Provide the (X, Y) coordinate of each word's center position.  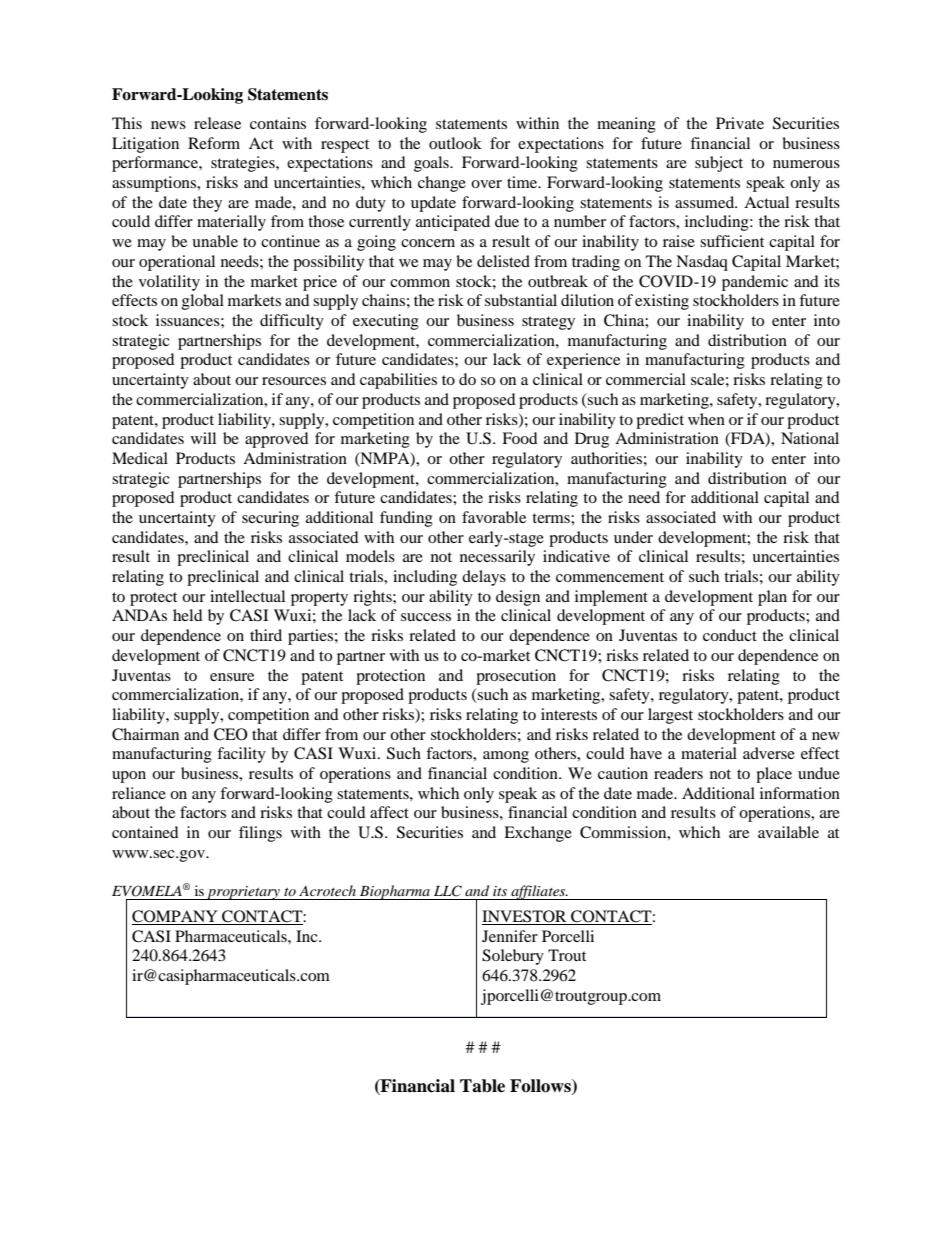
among (506, 757)
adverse (769, 753)
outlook (455, 143)
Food (520, 438)
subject (719, 164)
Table (482, 1086)
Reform (214, 143)
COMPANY (176, 917)
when (706, 419)
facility (241, 755)
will (203, 438)
